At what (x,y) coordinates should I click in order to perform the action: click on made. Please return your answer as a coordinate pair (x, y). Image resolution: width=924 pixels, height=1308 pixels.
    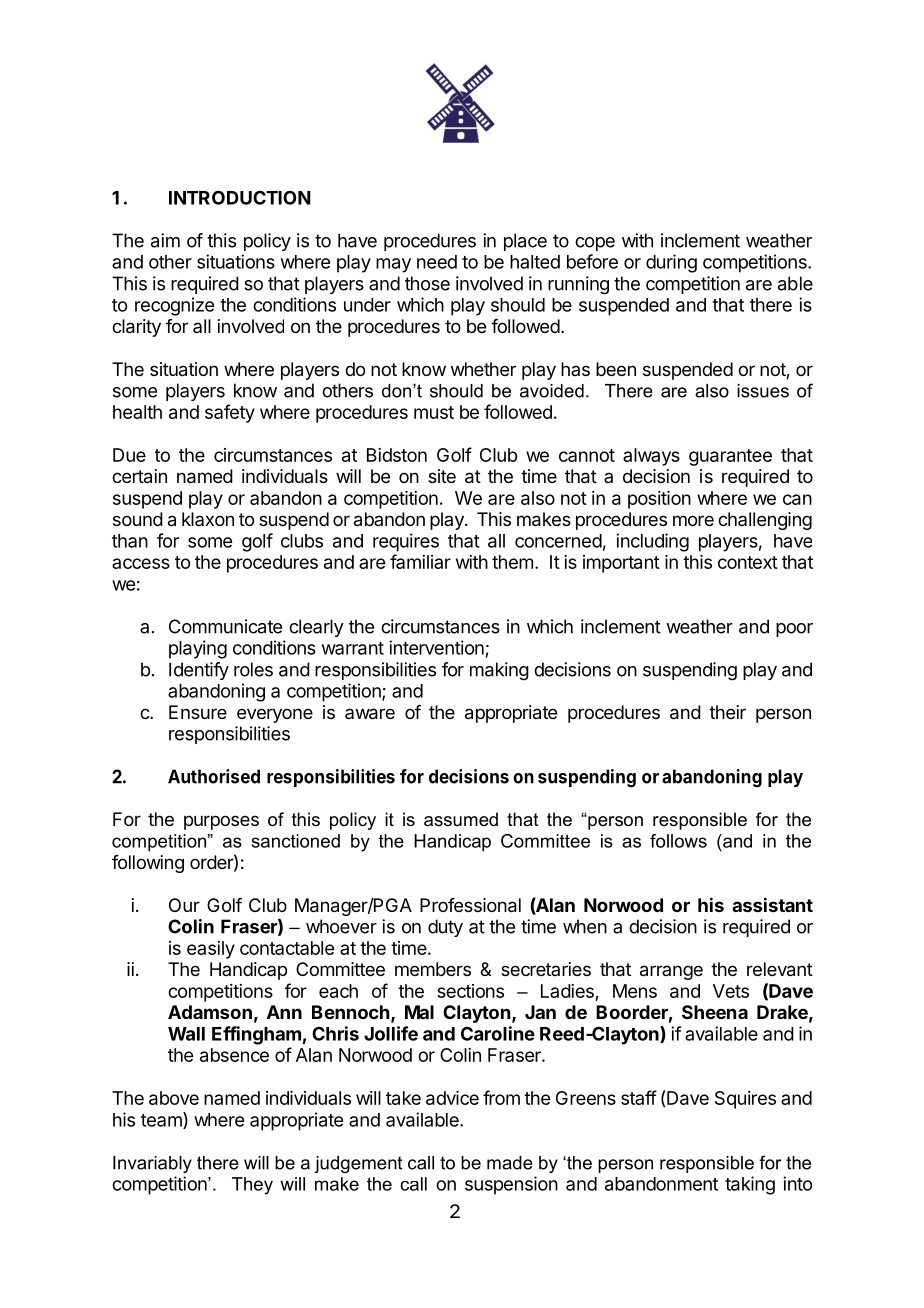
    Looking at the image, I should click on (510, 1163).
